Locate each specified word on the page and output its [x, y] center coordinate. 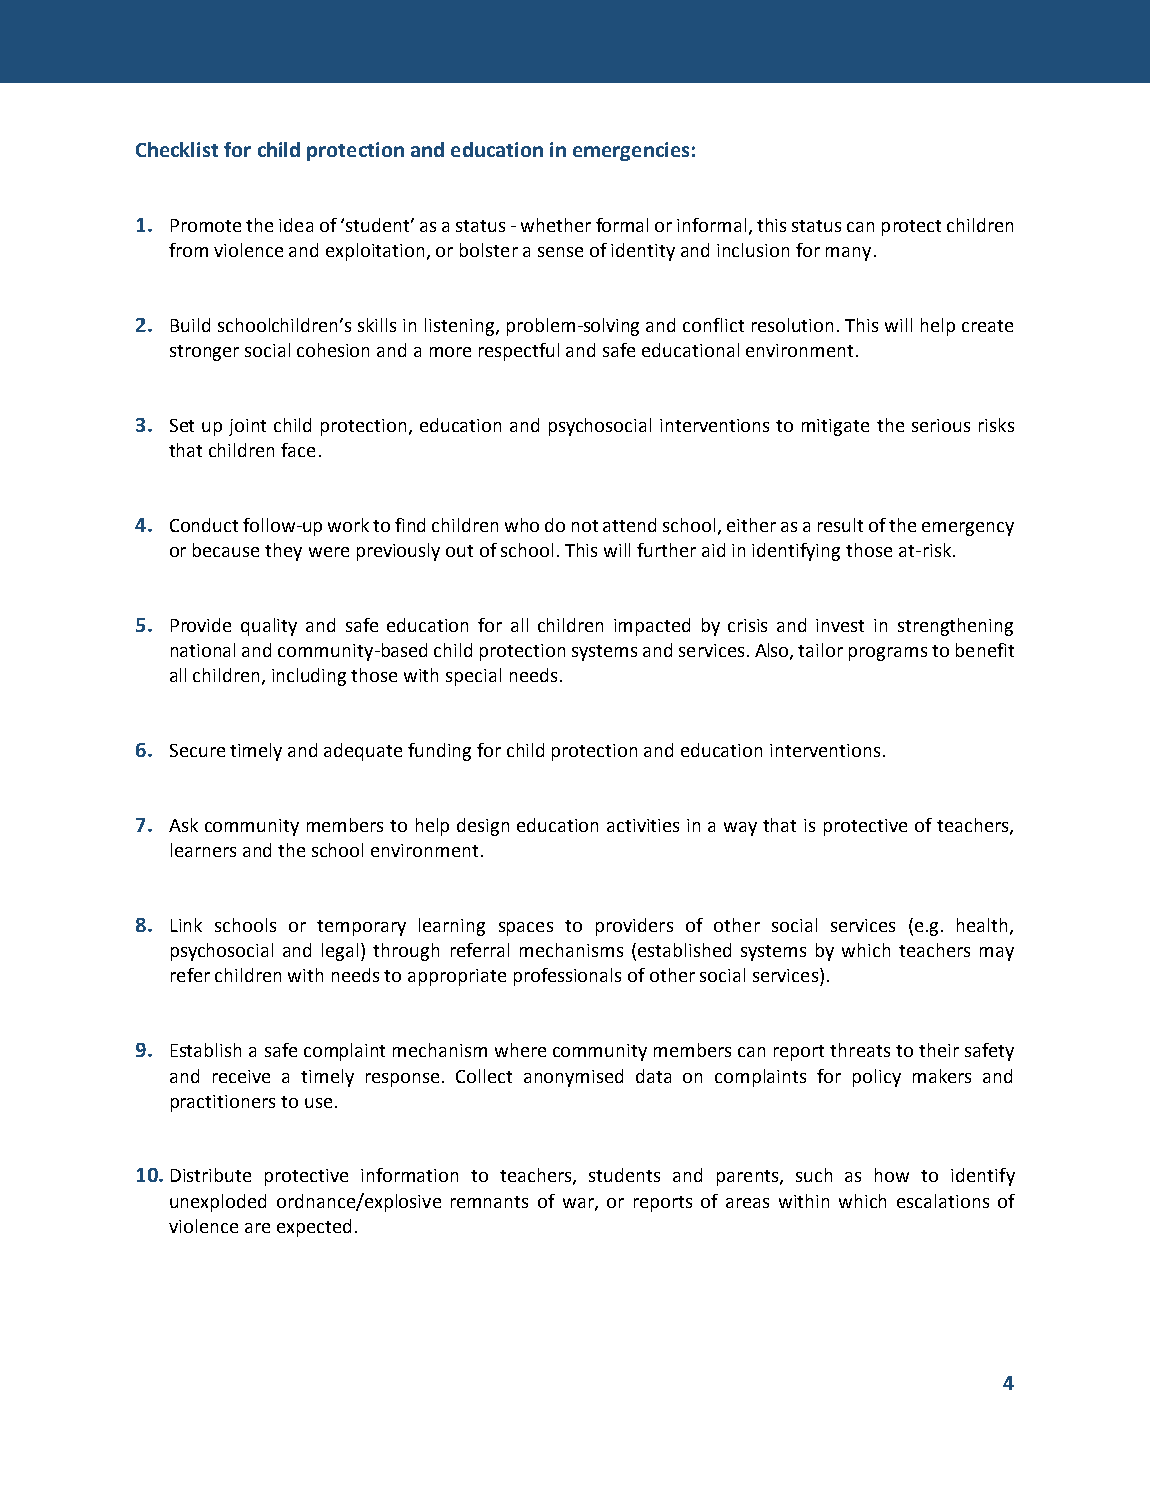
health [984, 926]
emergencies [631, 151]
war [579, 1204]
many [848, 254]
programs [888, 654]
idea [296, 225]
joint [247, 427]
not [585, 526]
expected [314, 1228]
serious [941, 425]
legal [342, 952]
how [892, 1175]
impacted [652, 627]
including [309, 677]
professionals [567, 977]
